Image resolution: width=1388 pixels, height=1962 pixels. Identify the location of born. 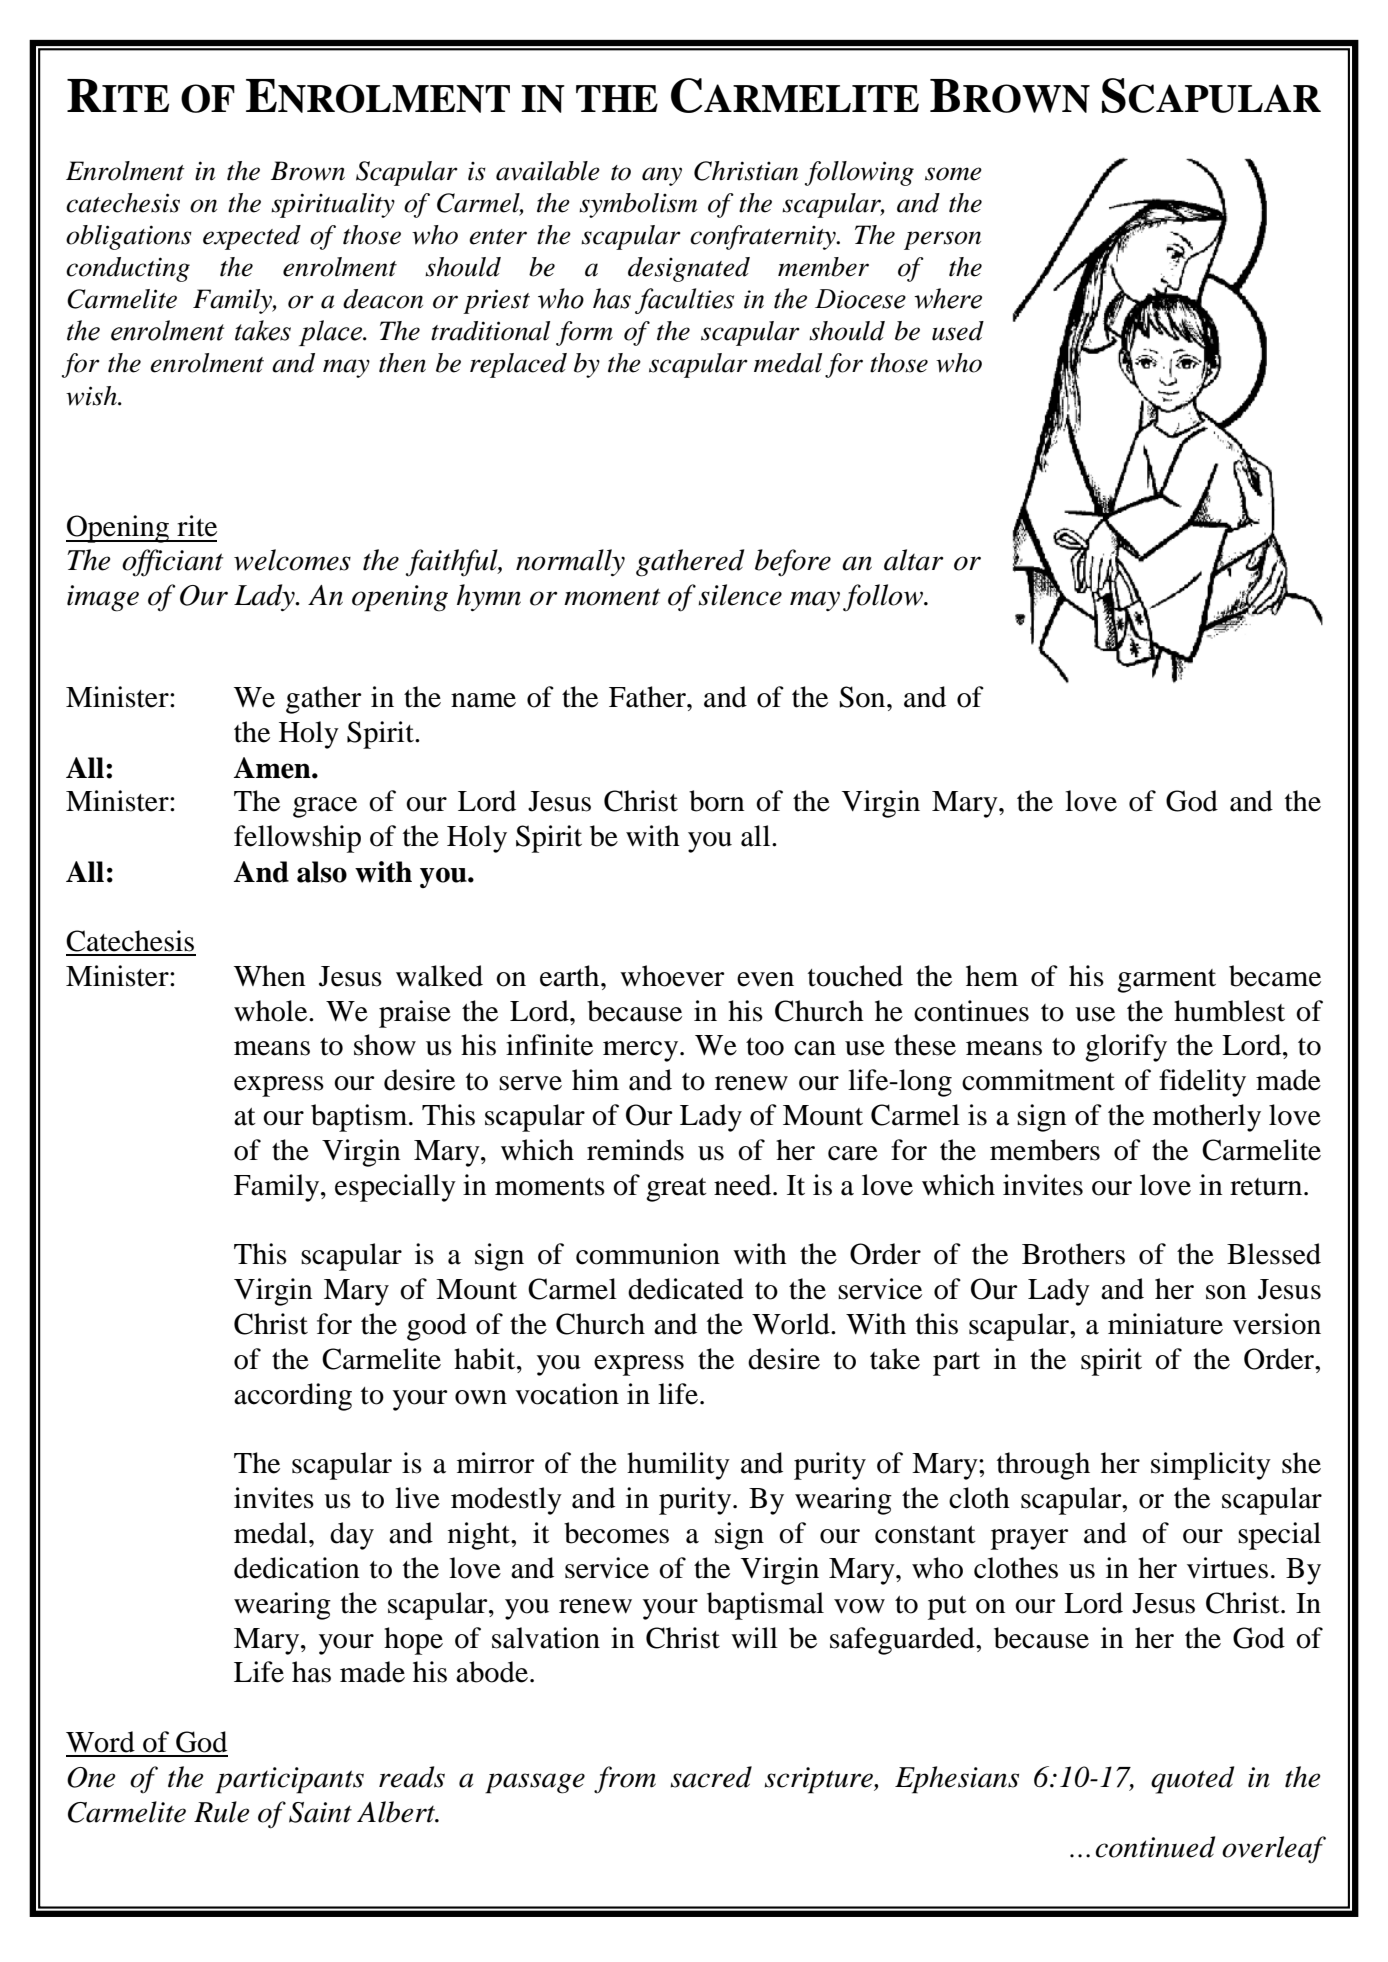
(717, 801).
